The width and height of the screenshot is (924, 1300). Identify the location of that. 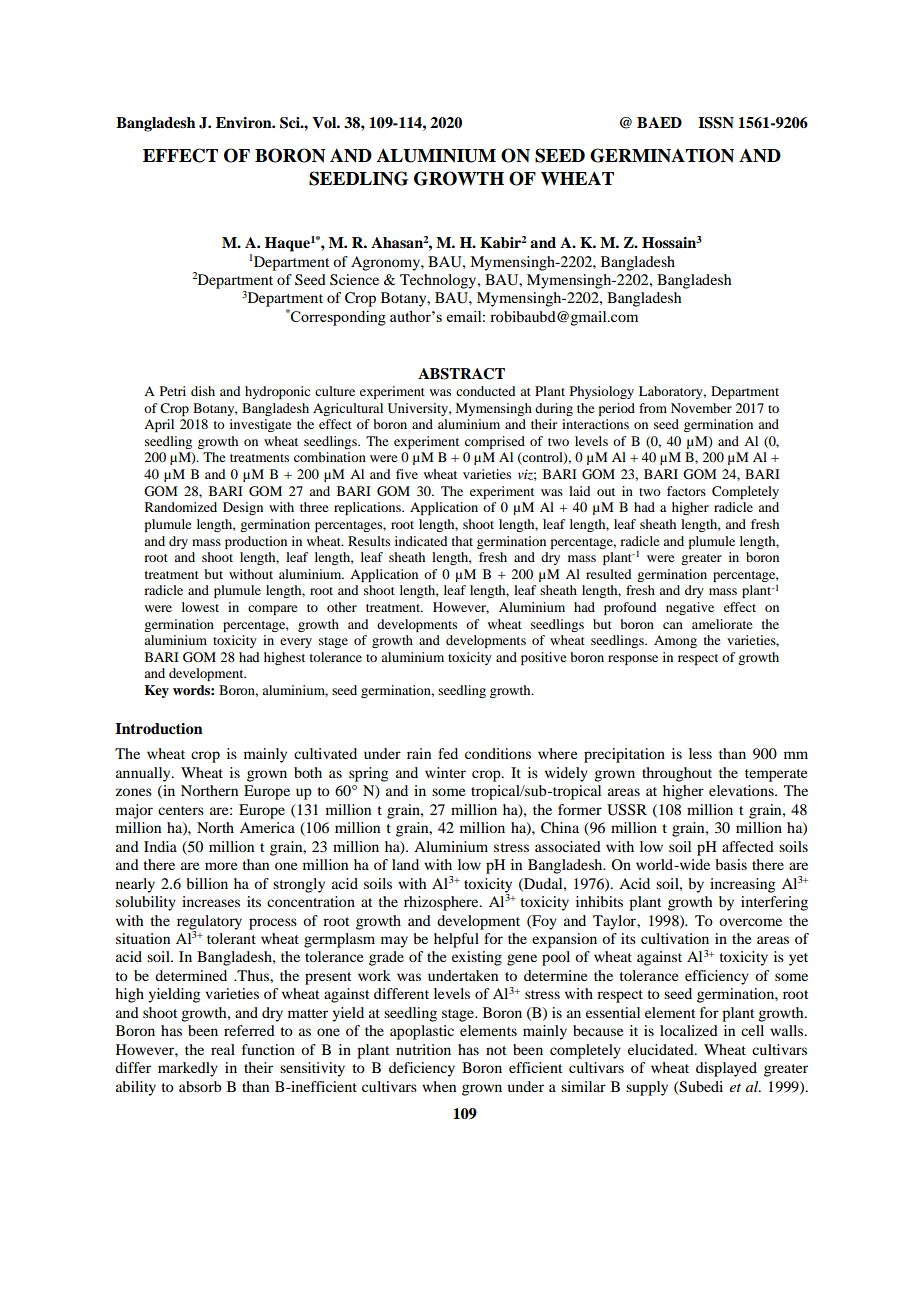
(462, 541).
